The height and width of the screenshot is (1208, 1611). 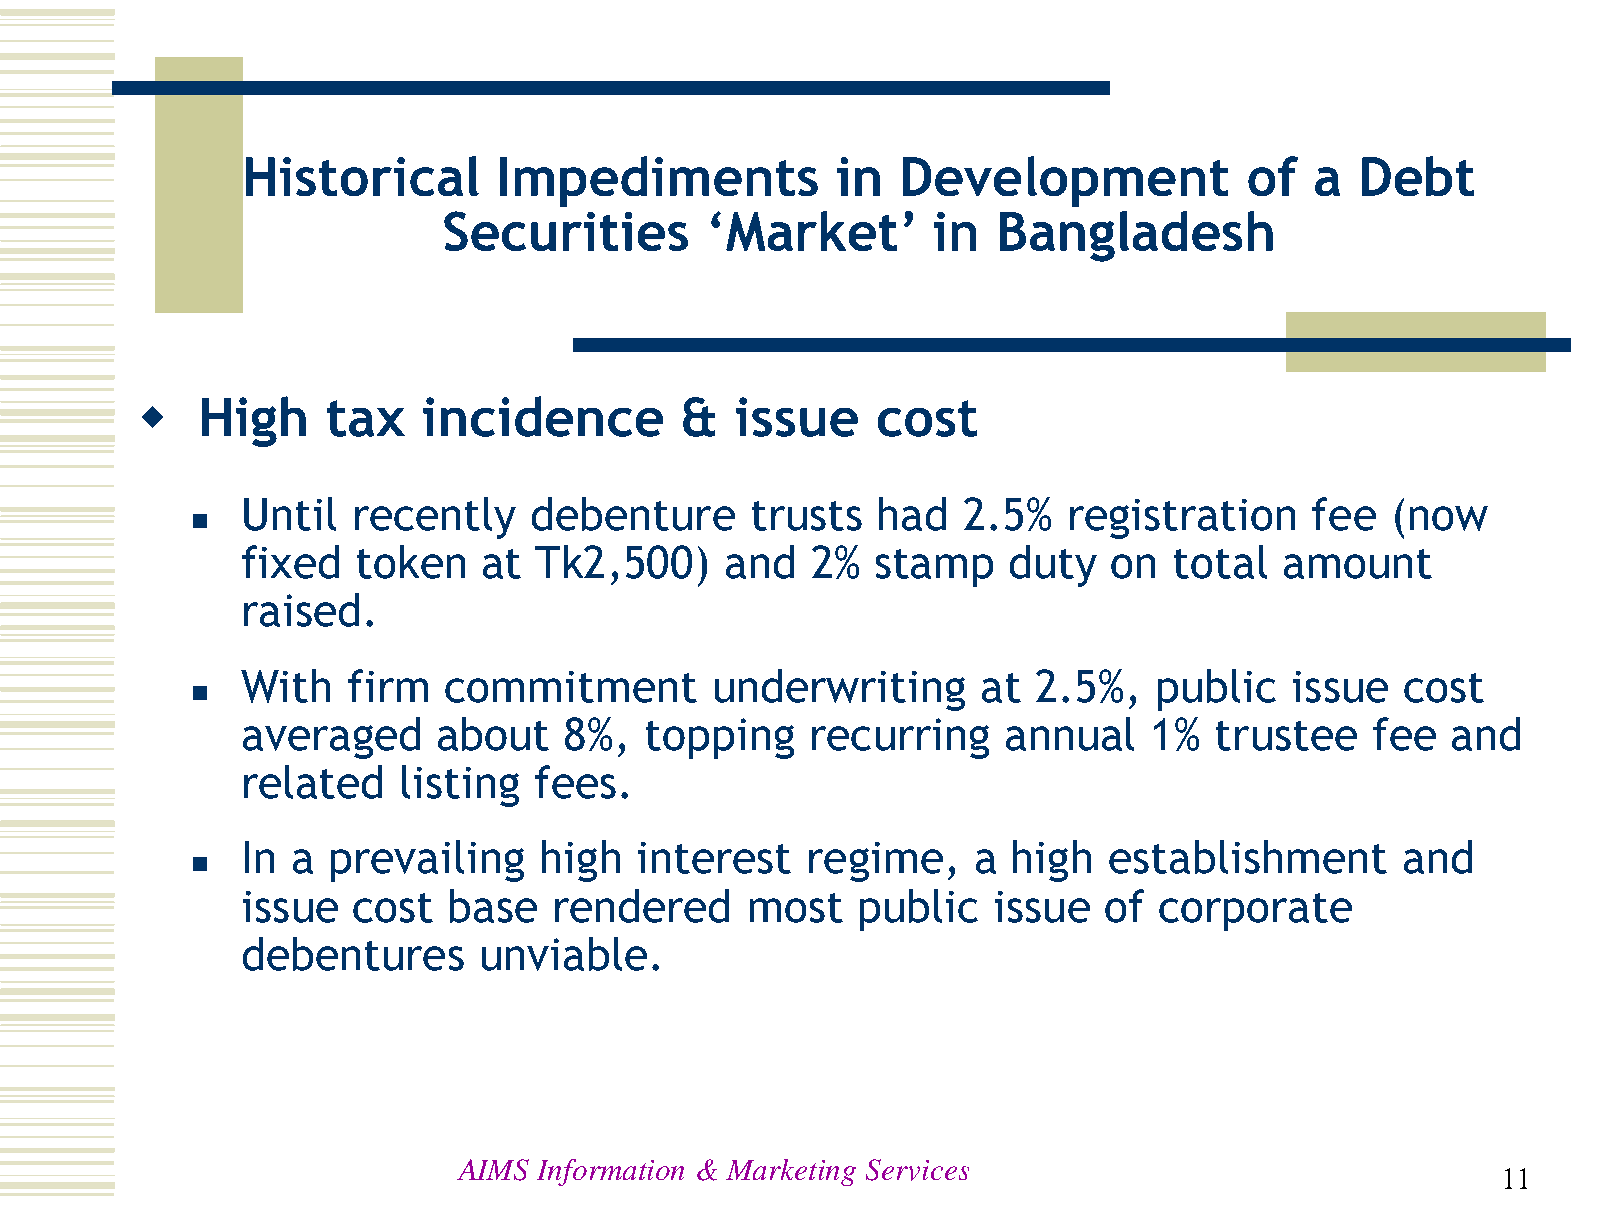 What do you see at coordinates (493, 1170) in the screenshot?
I see `AIMS` at bounding box center [493, 1170].
